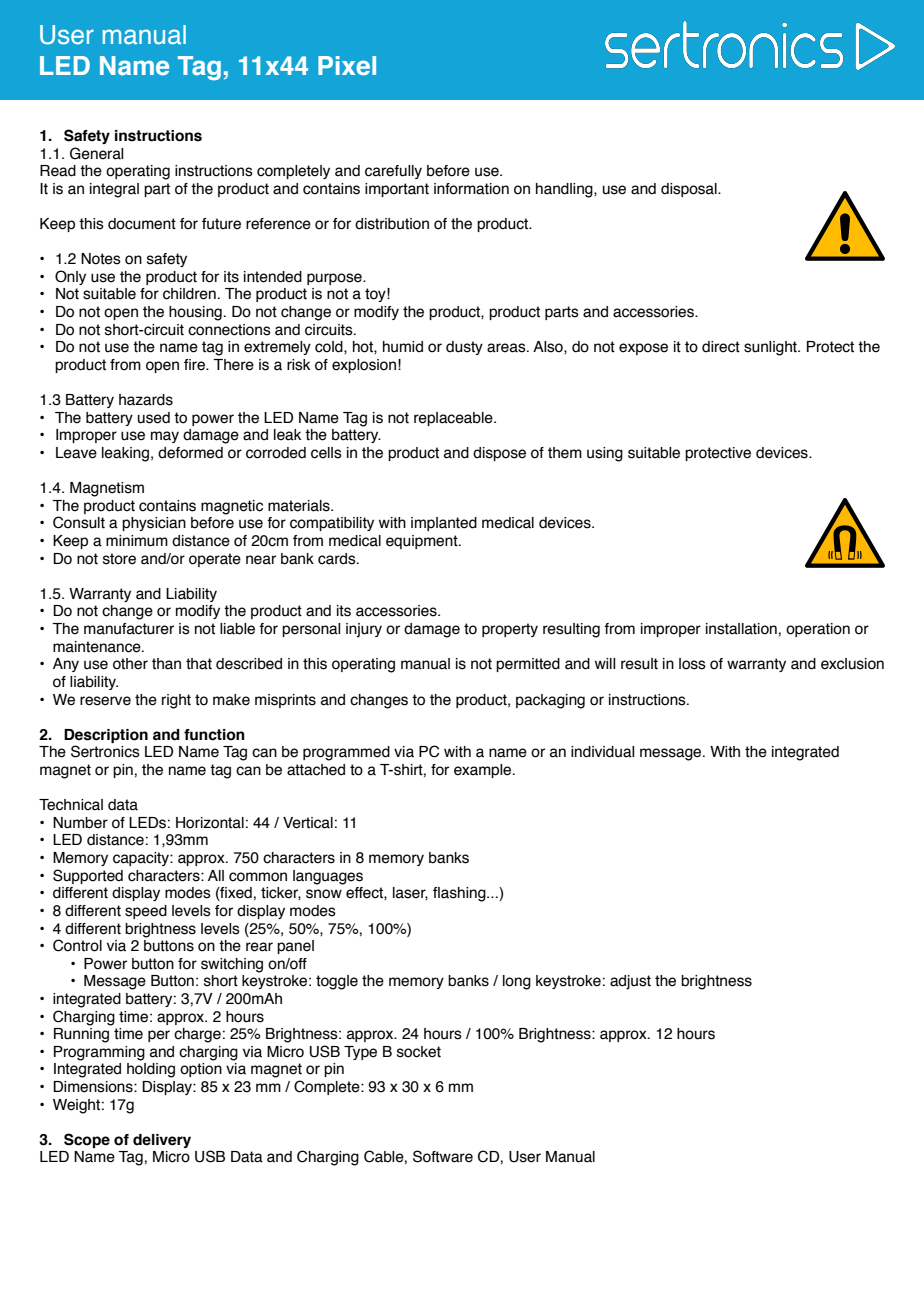 The width and height of the screenshot is (924, 1310). Describe the element at coordinates (464, 348) in the screenshot. I see `dusty` at that location.
